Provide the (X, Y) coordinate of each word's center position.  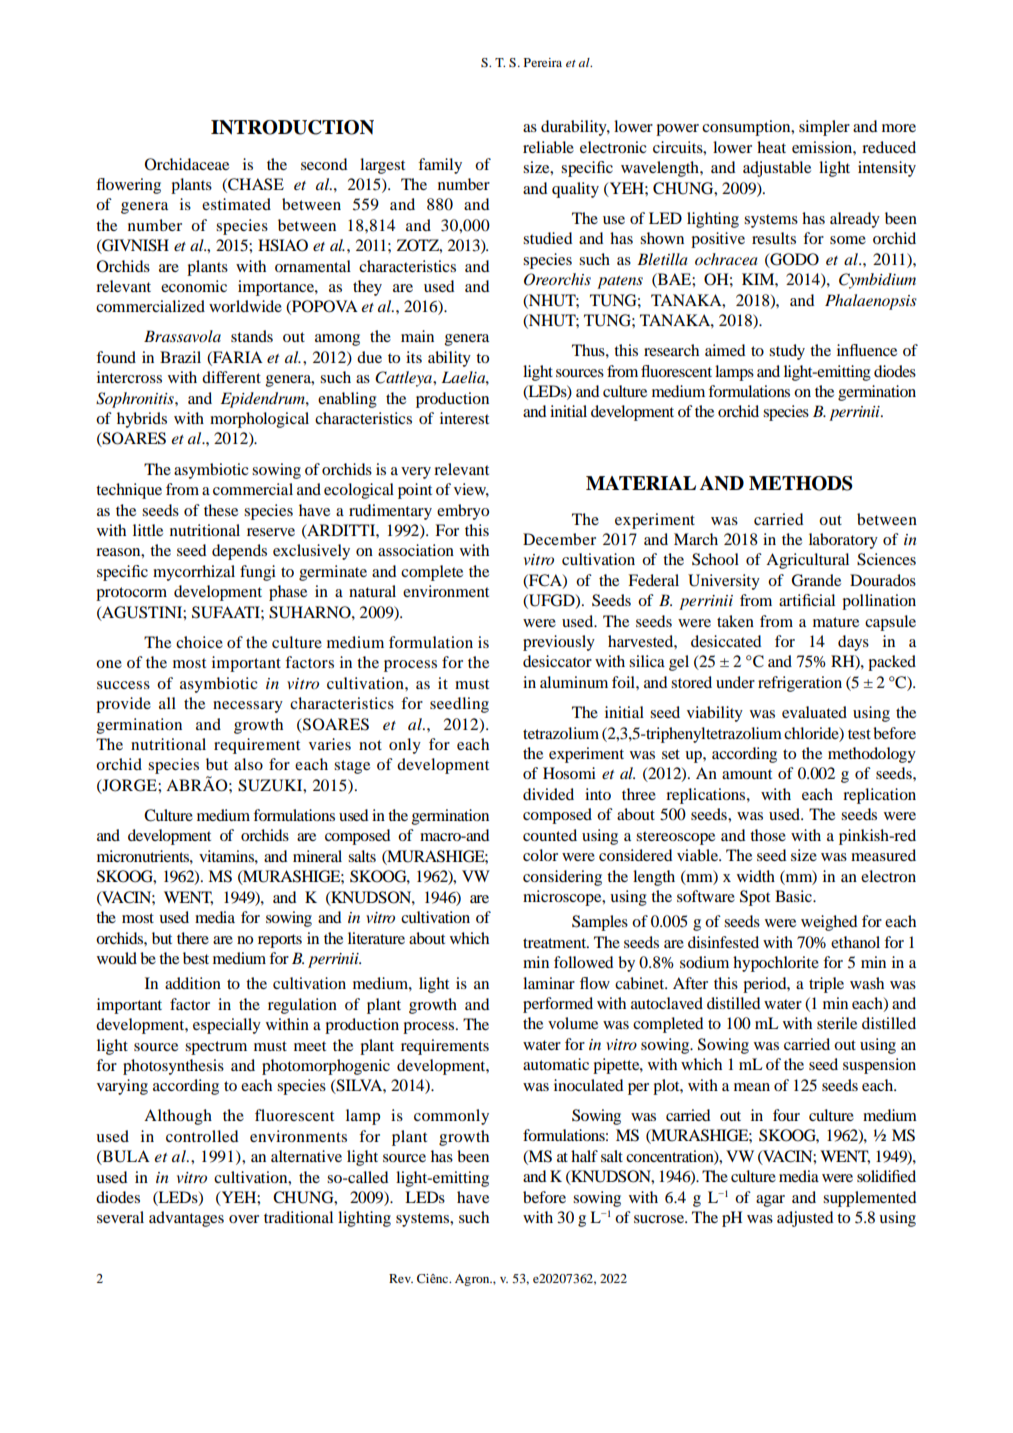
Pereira (543, 62)
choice (199, 642)
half (584, 1156)
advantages (186, 1219)
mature (836, 622)
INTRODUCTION (292, 127)
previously (559, 643)
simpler (824, 128)
